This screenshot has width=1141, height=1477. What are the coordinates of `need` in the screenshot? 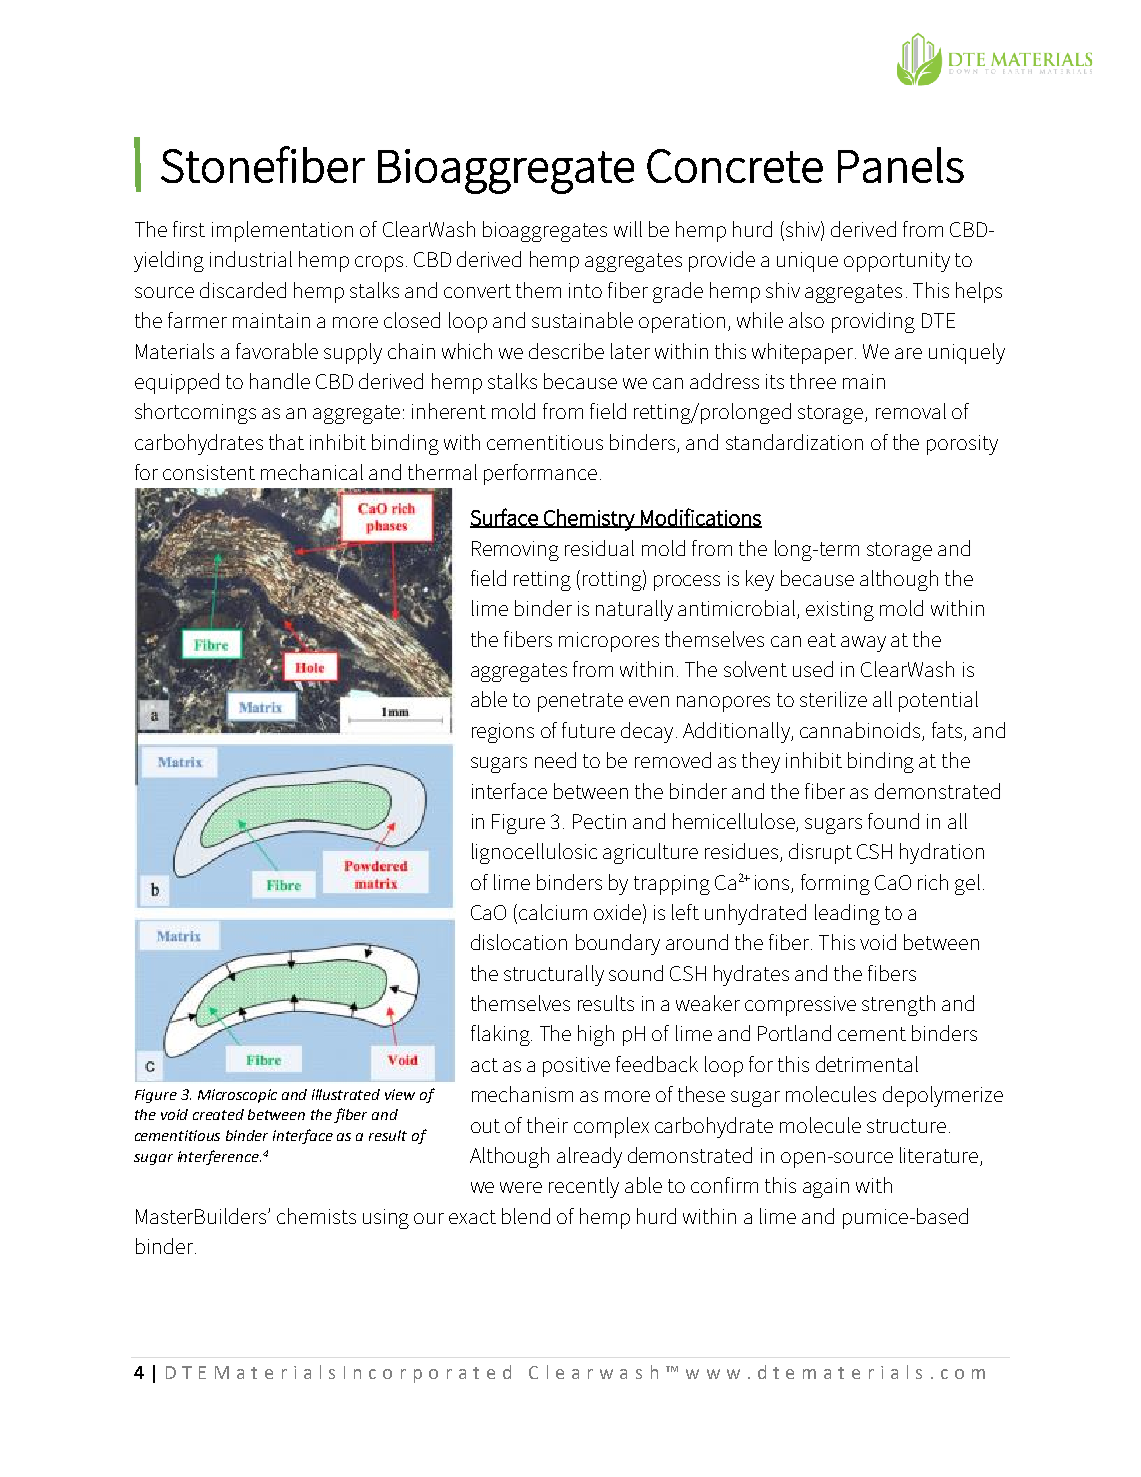 It's located at (555, 760).
